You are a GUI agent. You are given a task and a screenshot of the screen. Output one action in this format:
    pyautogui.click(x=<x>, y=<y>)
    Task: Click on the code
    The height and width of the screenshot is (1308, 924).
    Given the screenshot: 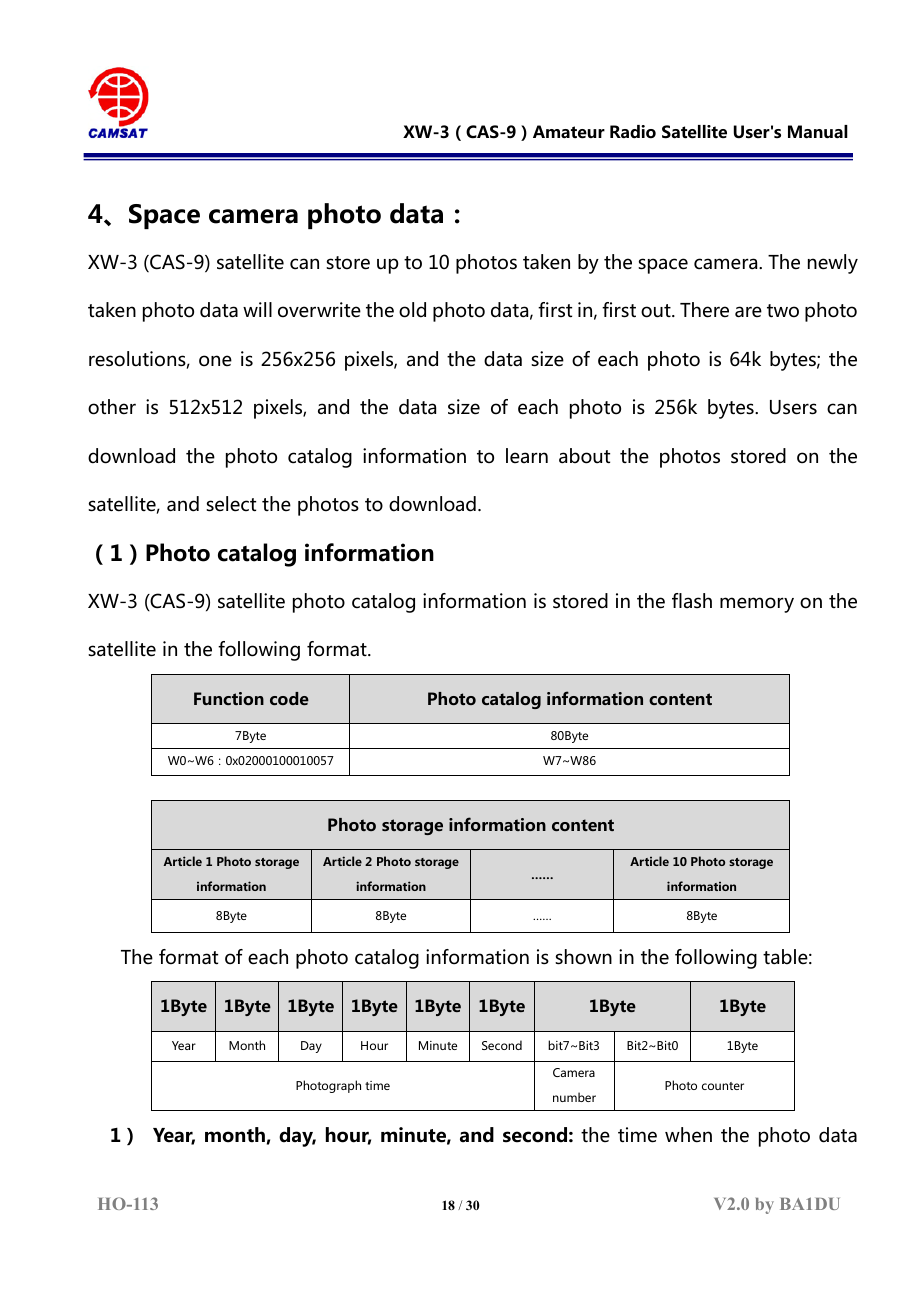 What is the action you would take?
    pyautogui.click(x=289, y=698)
